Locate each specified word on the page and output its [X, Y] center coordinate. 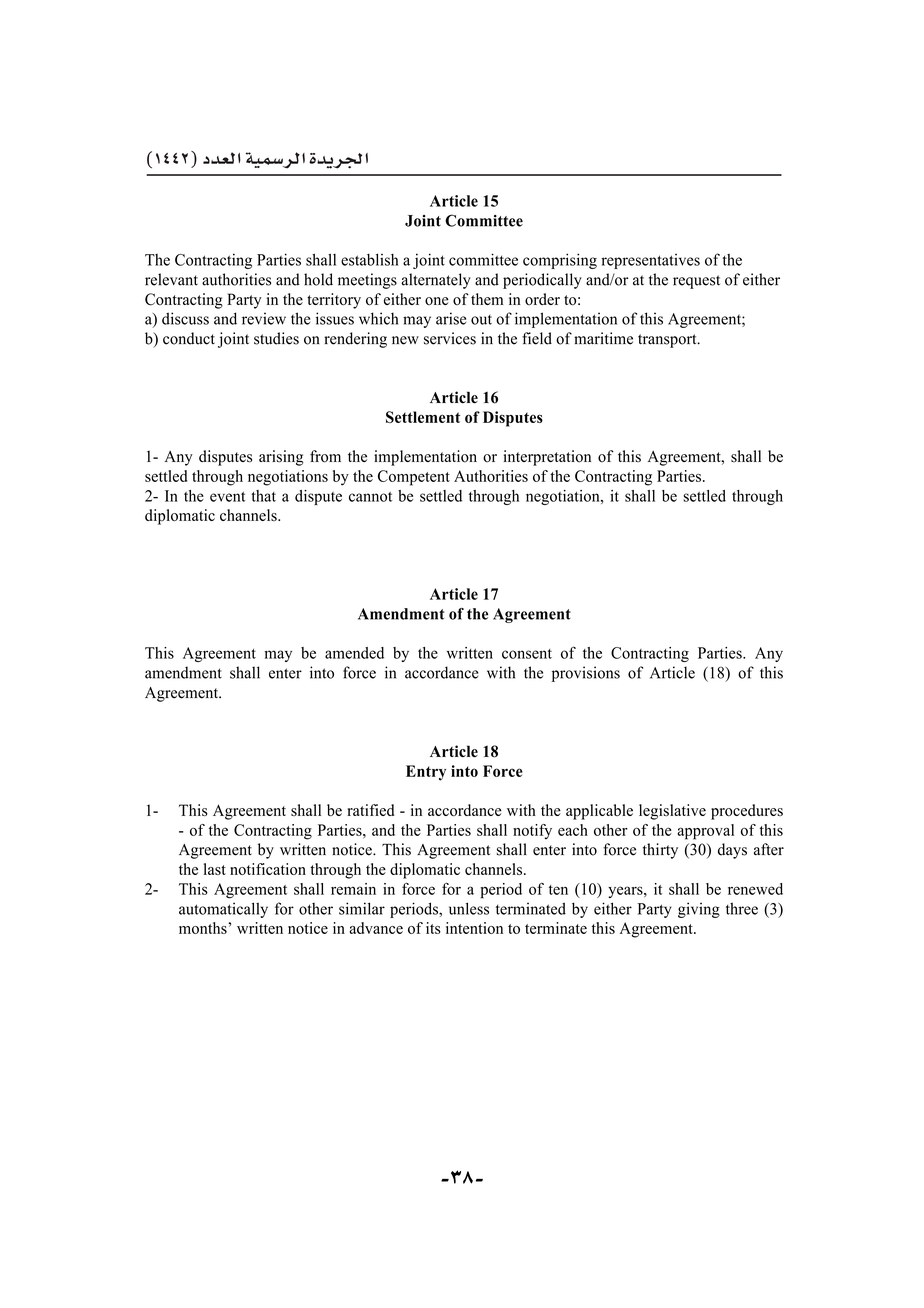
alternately [436, 281]
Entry [426, 773]
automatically [223, 910]
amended [354, 653]
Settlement [423, 417]
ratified [370, 810]
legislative [672, 812]
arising [281, 458]
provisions [586, 674]
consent [527, 654]
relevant [171, 279]
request [696, 282]
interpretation [547, 458]
